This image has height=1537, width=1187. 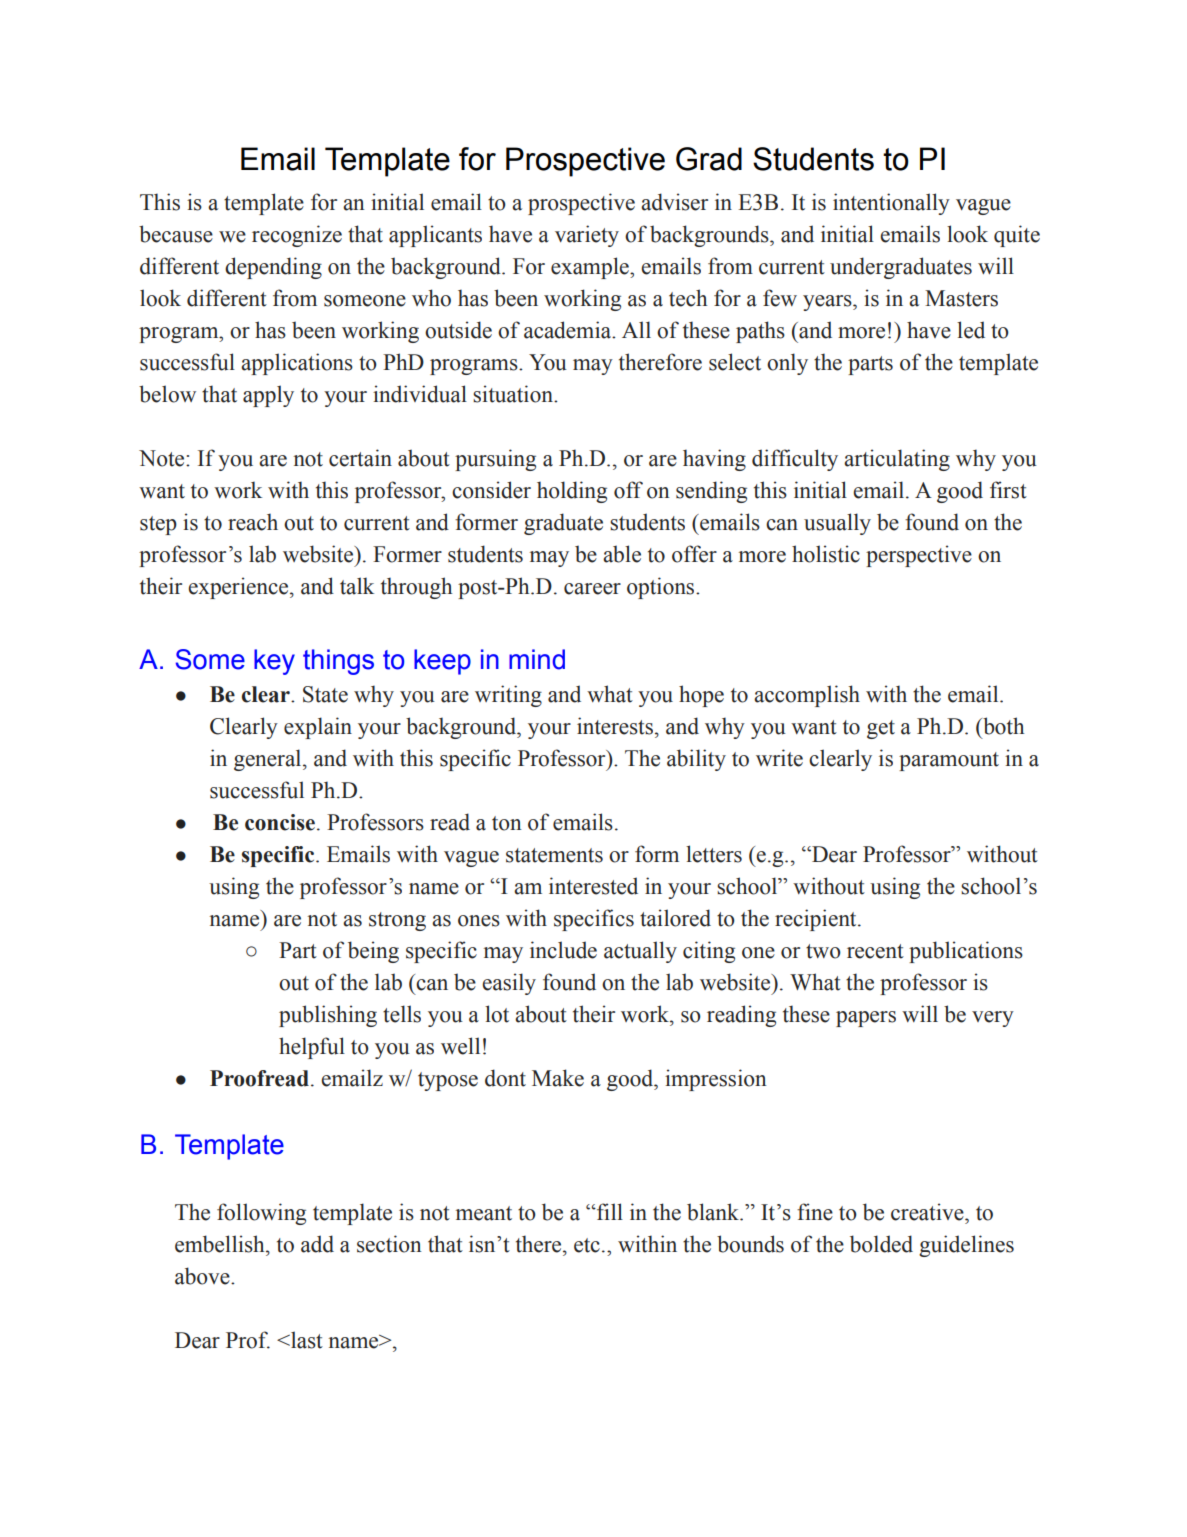 What do you see at coordinates (875, 951) in the image?
I see `recent` at bounding box center [875, 951].
